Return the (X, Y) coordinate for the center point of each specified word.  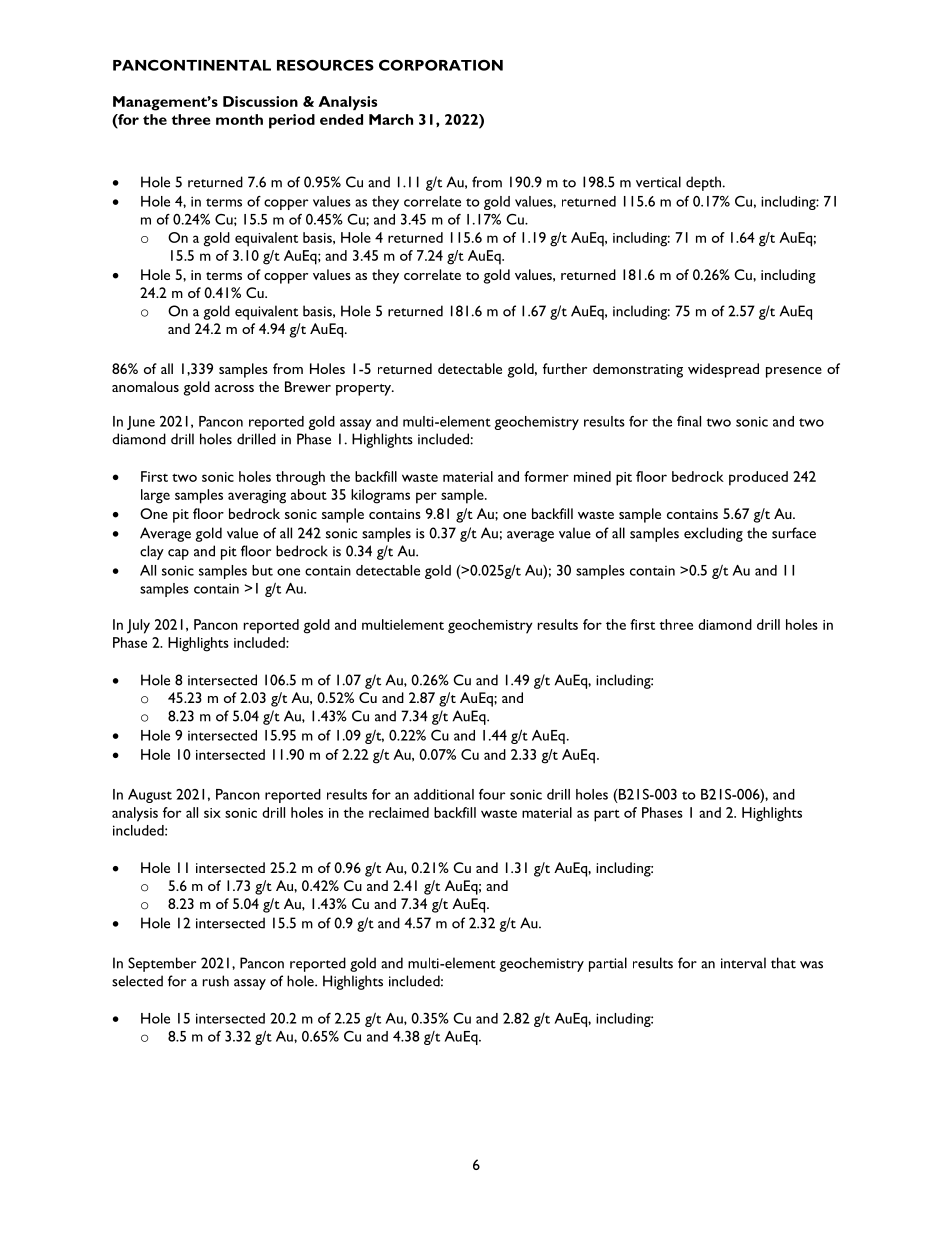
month (239, 119)
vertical (658, 182)
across (234, 388)
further (565, 368)
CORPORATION (441, 65)
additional (444, 794)
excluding (713, 534)
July (138, 626)
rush (216, 981)
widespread (723, 370)
